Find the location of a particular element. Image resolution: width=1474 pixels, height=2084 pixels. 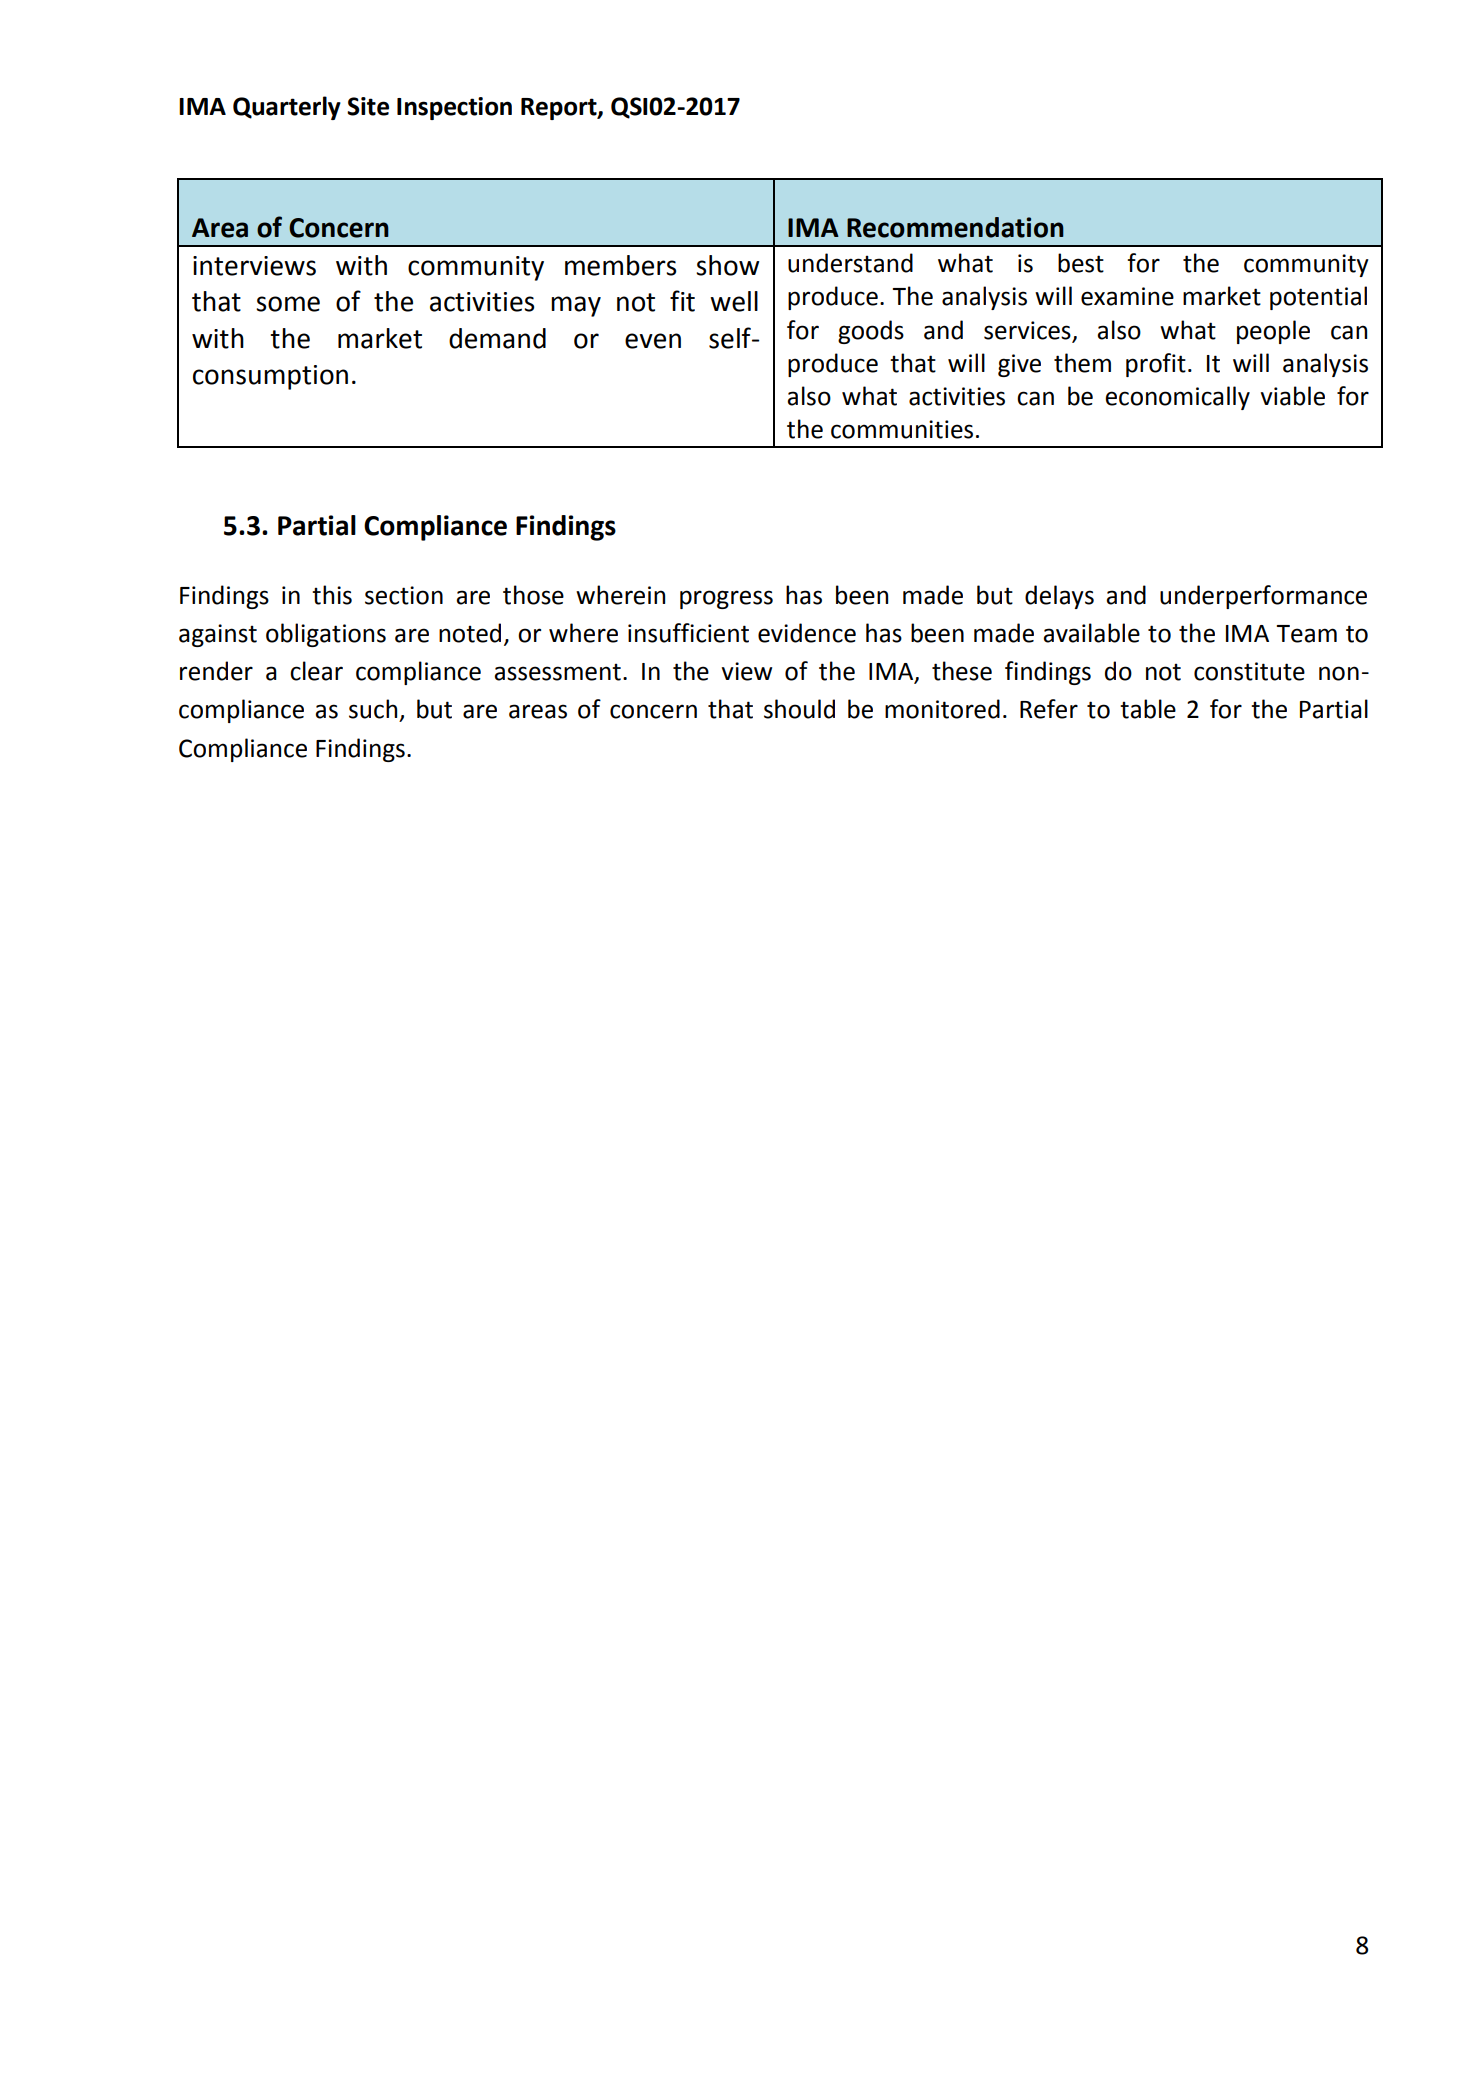

examine is located at coordinates (1127, 296).
